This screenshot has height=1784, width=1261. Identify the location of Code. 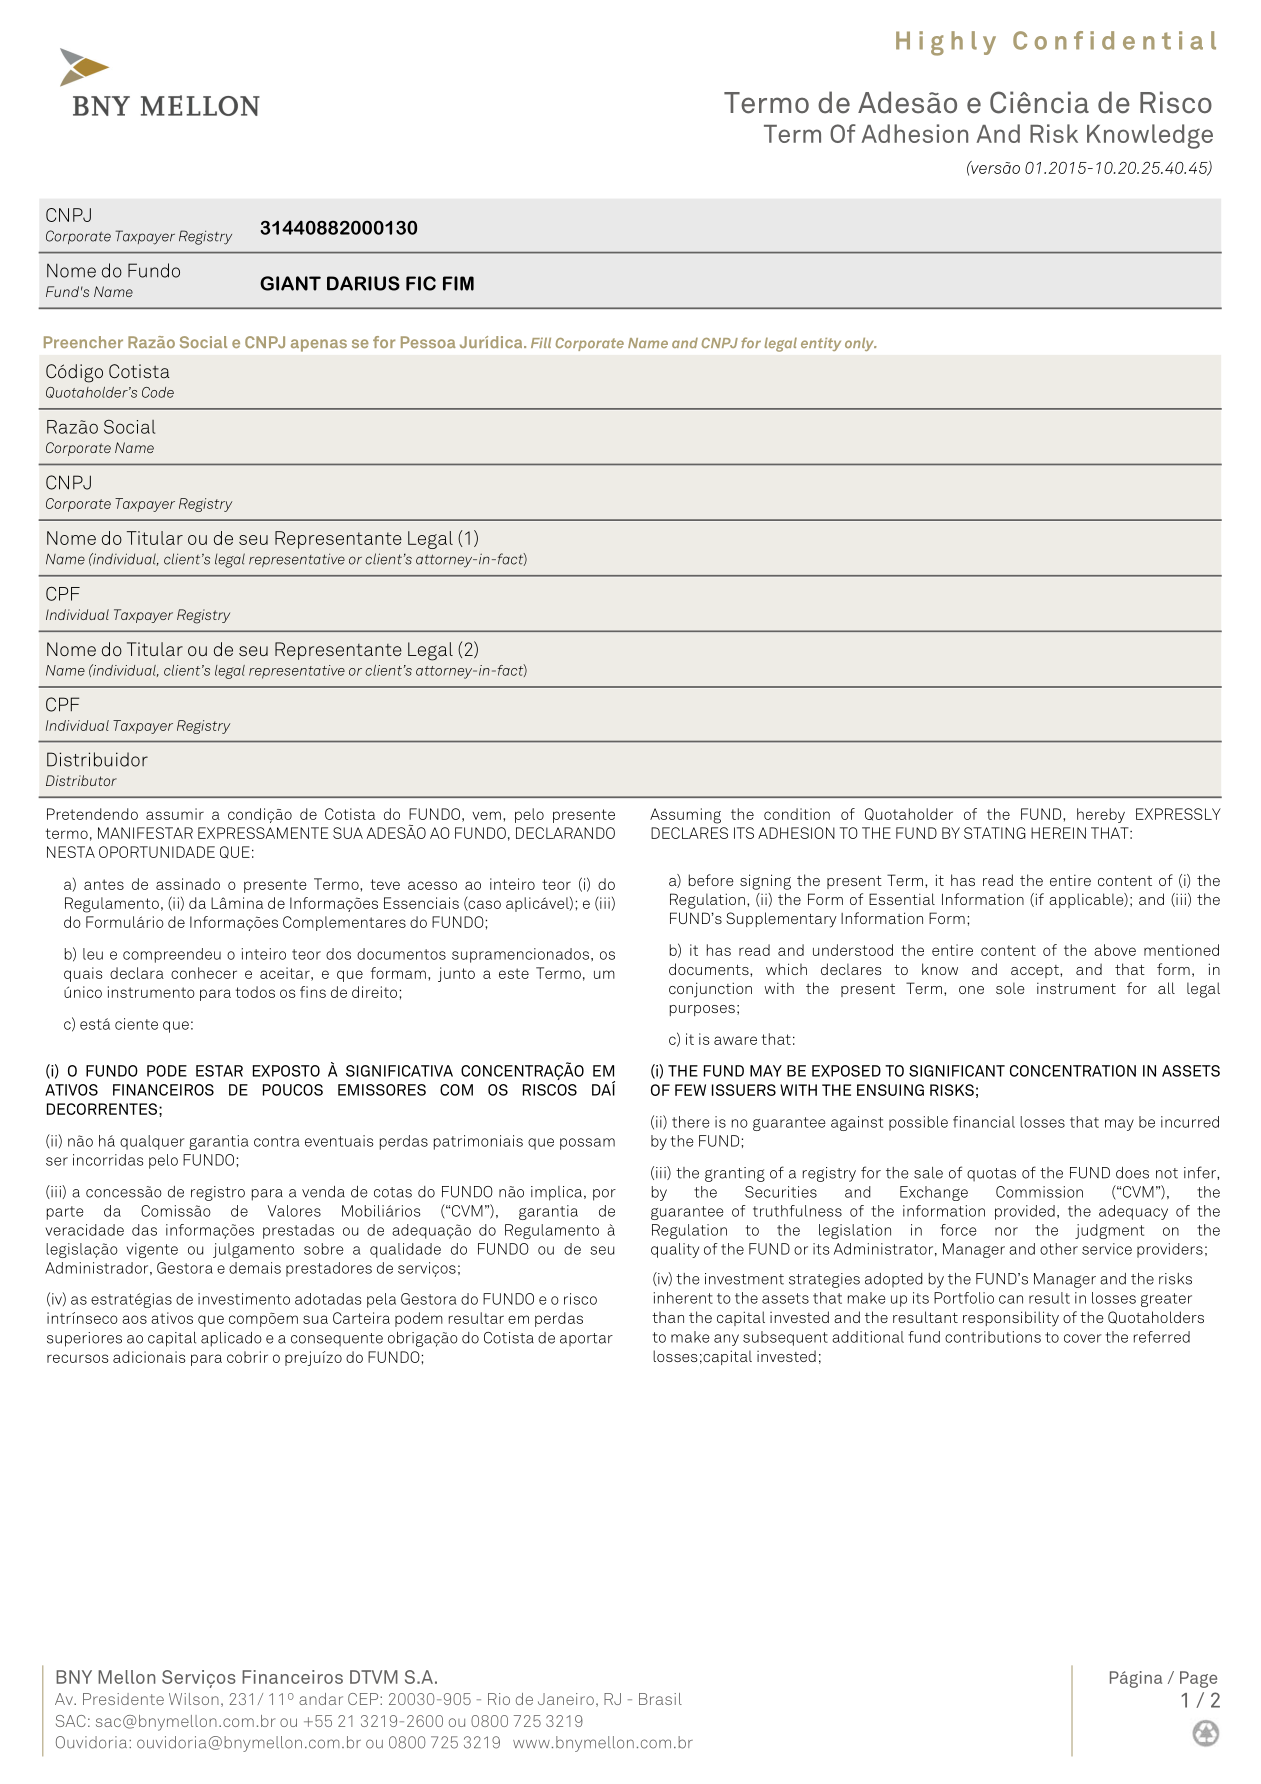
(158, 392).
